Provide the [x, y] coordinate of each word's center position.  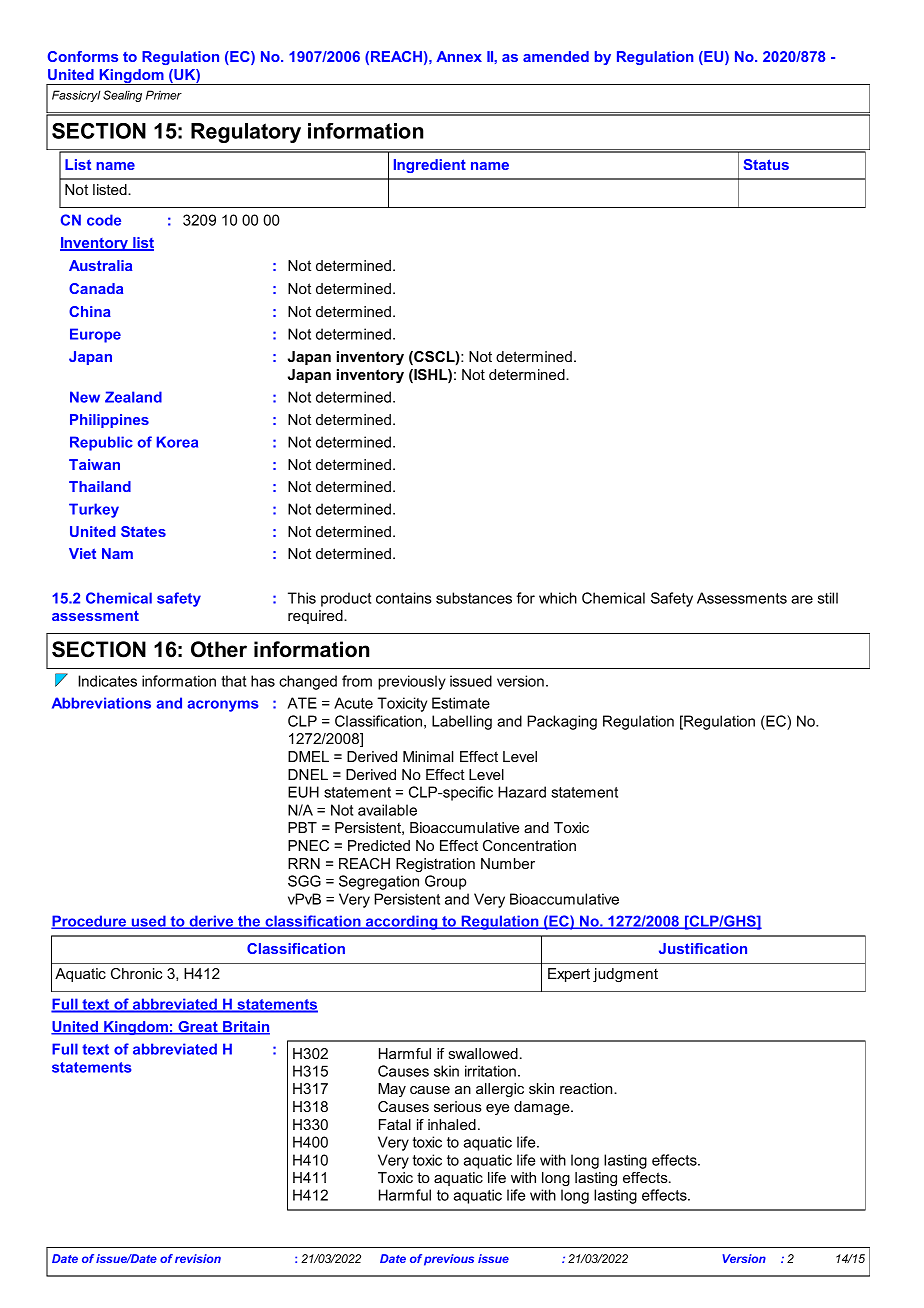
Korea [177, 442]
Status [766, 164]
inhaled [452, 1124]
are [802, 599]
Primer [164, 95]
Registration [435, 865]
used [148, 922]
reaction [587, 1088]
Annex [459, 56]
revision [198, 1258]
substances [474, 598]
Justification [703, 948]
